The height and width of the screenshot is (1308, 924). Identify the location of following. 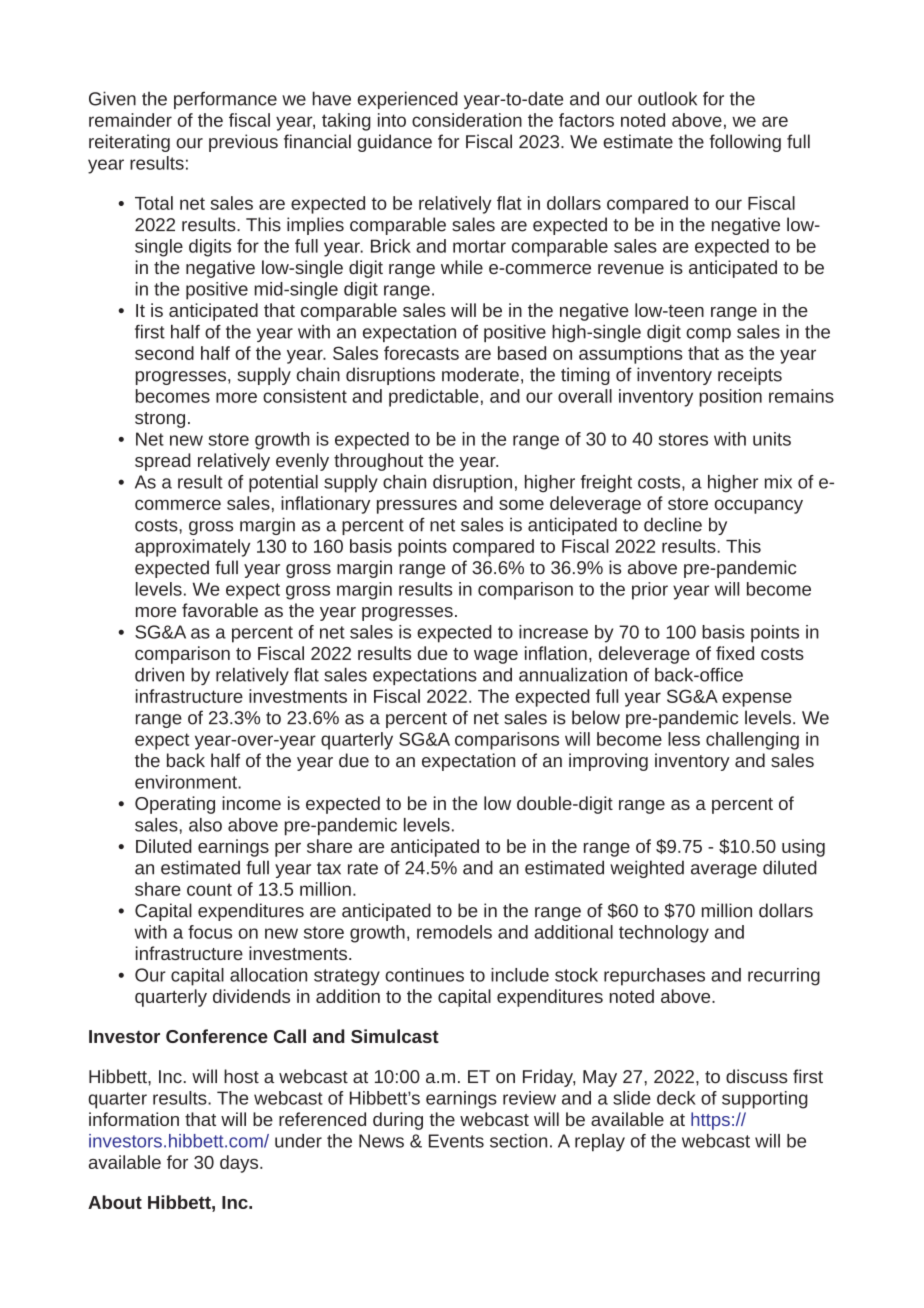
(745, 143).
